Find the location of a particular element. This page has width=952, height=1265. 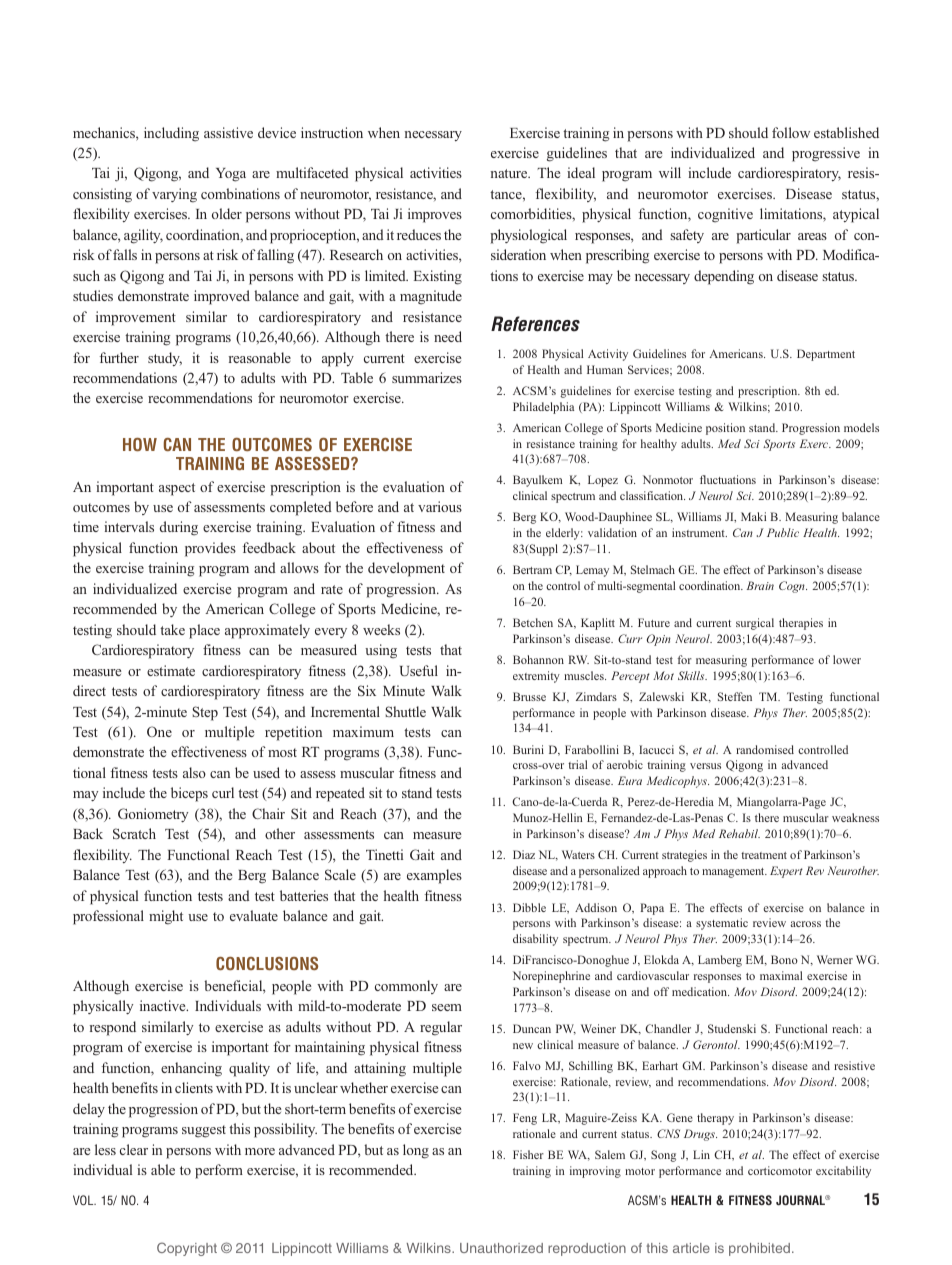

Copyright is located at coordinates (187, 1249).
